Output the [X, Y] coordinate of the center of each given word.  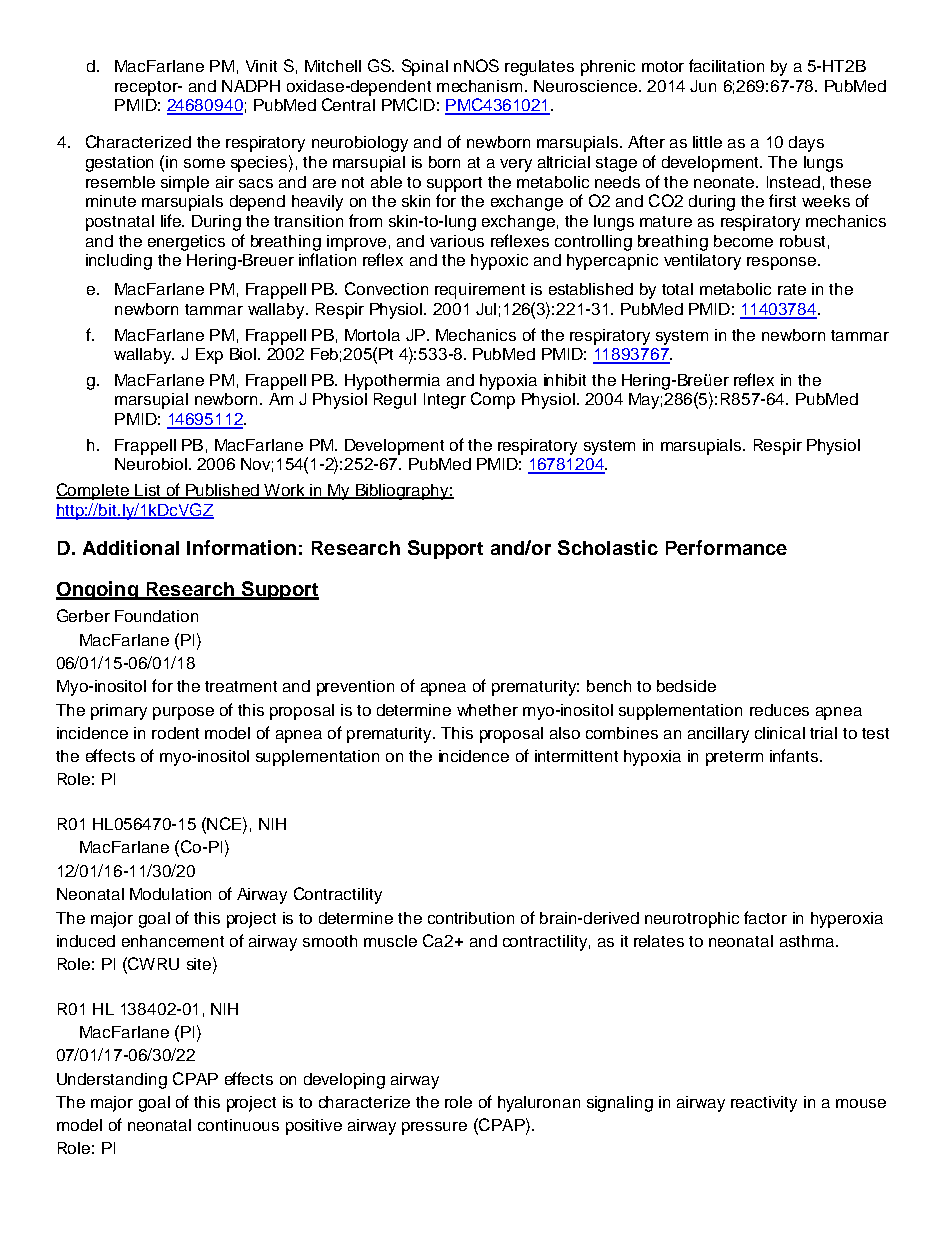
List [148, 491]
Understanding [112, 1081]
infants [795, 755]
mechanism [479, 86]
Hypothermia [392, 382]
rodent [175, 733]
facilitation [726, 65]
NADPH [251, 86]
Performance [726, 547]
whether [487, 710]
